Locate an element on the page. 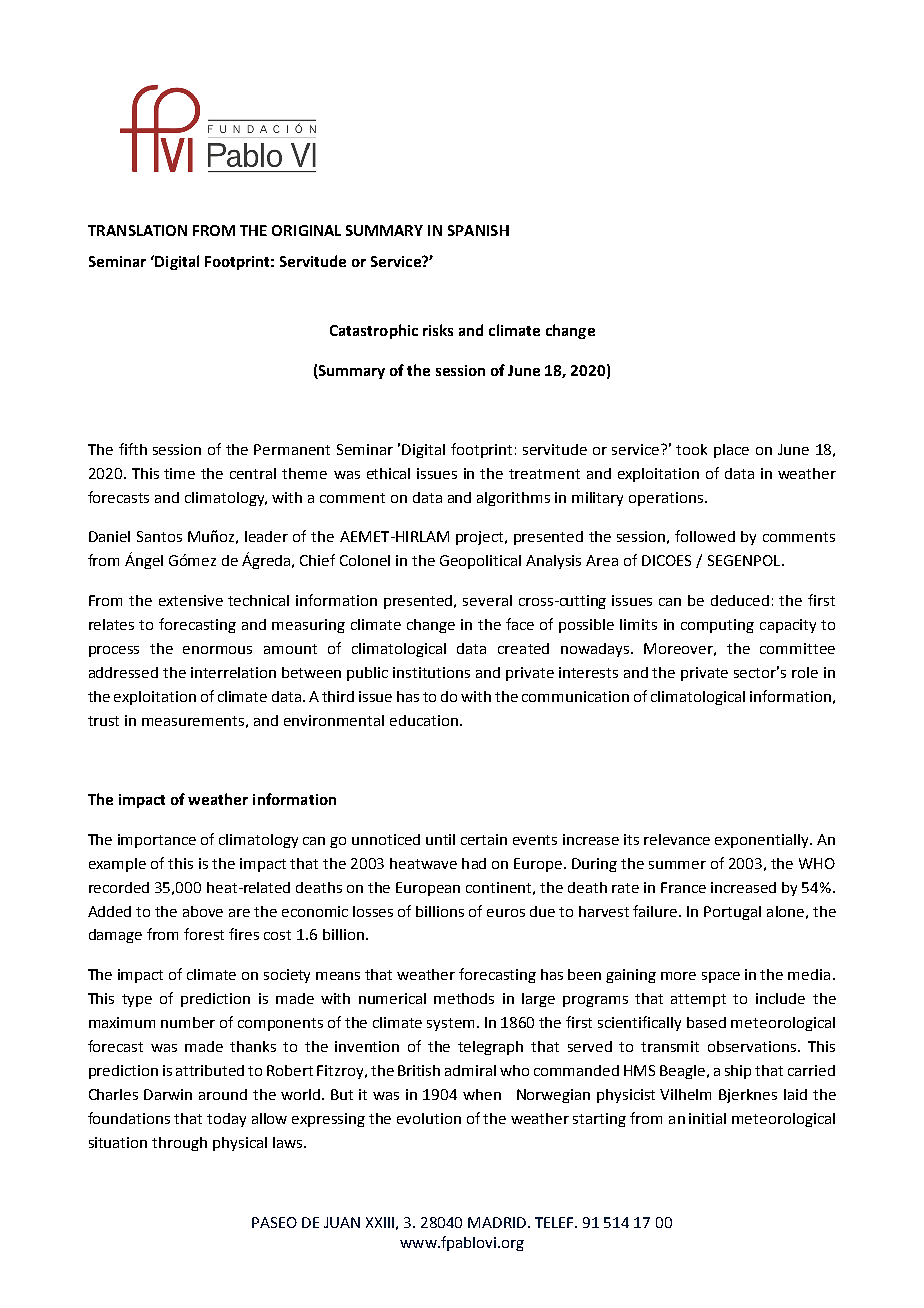  importance is located at coordinates (157, 841).
